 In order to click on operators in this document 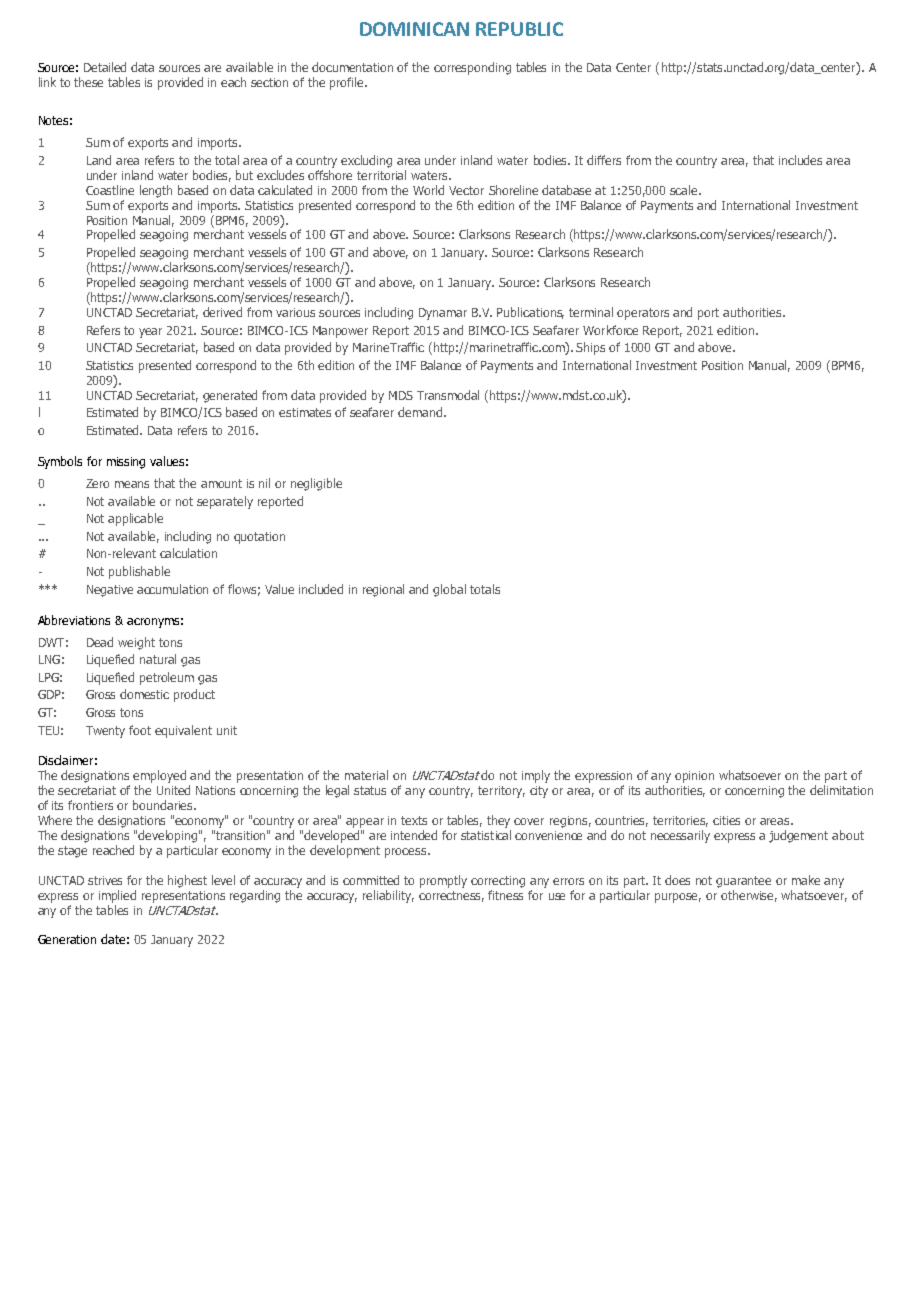, I will do `click(643, 314)`.
